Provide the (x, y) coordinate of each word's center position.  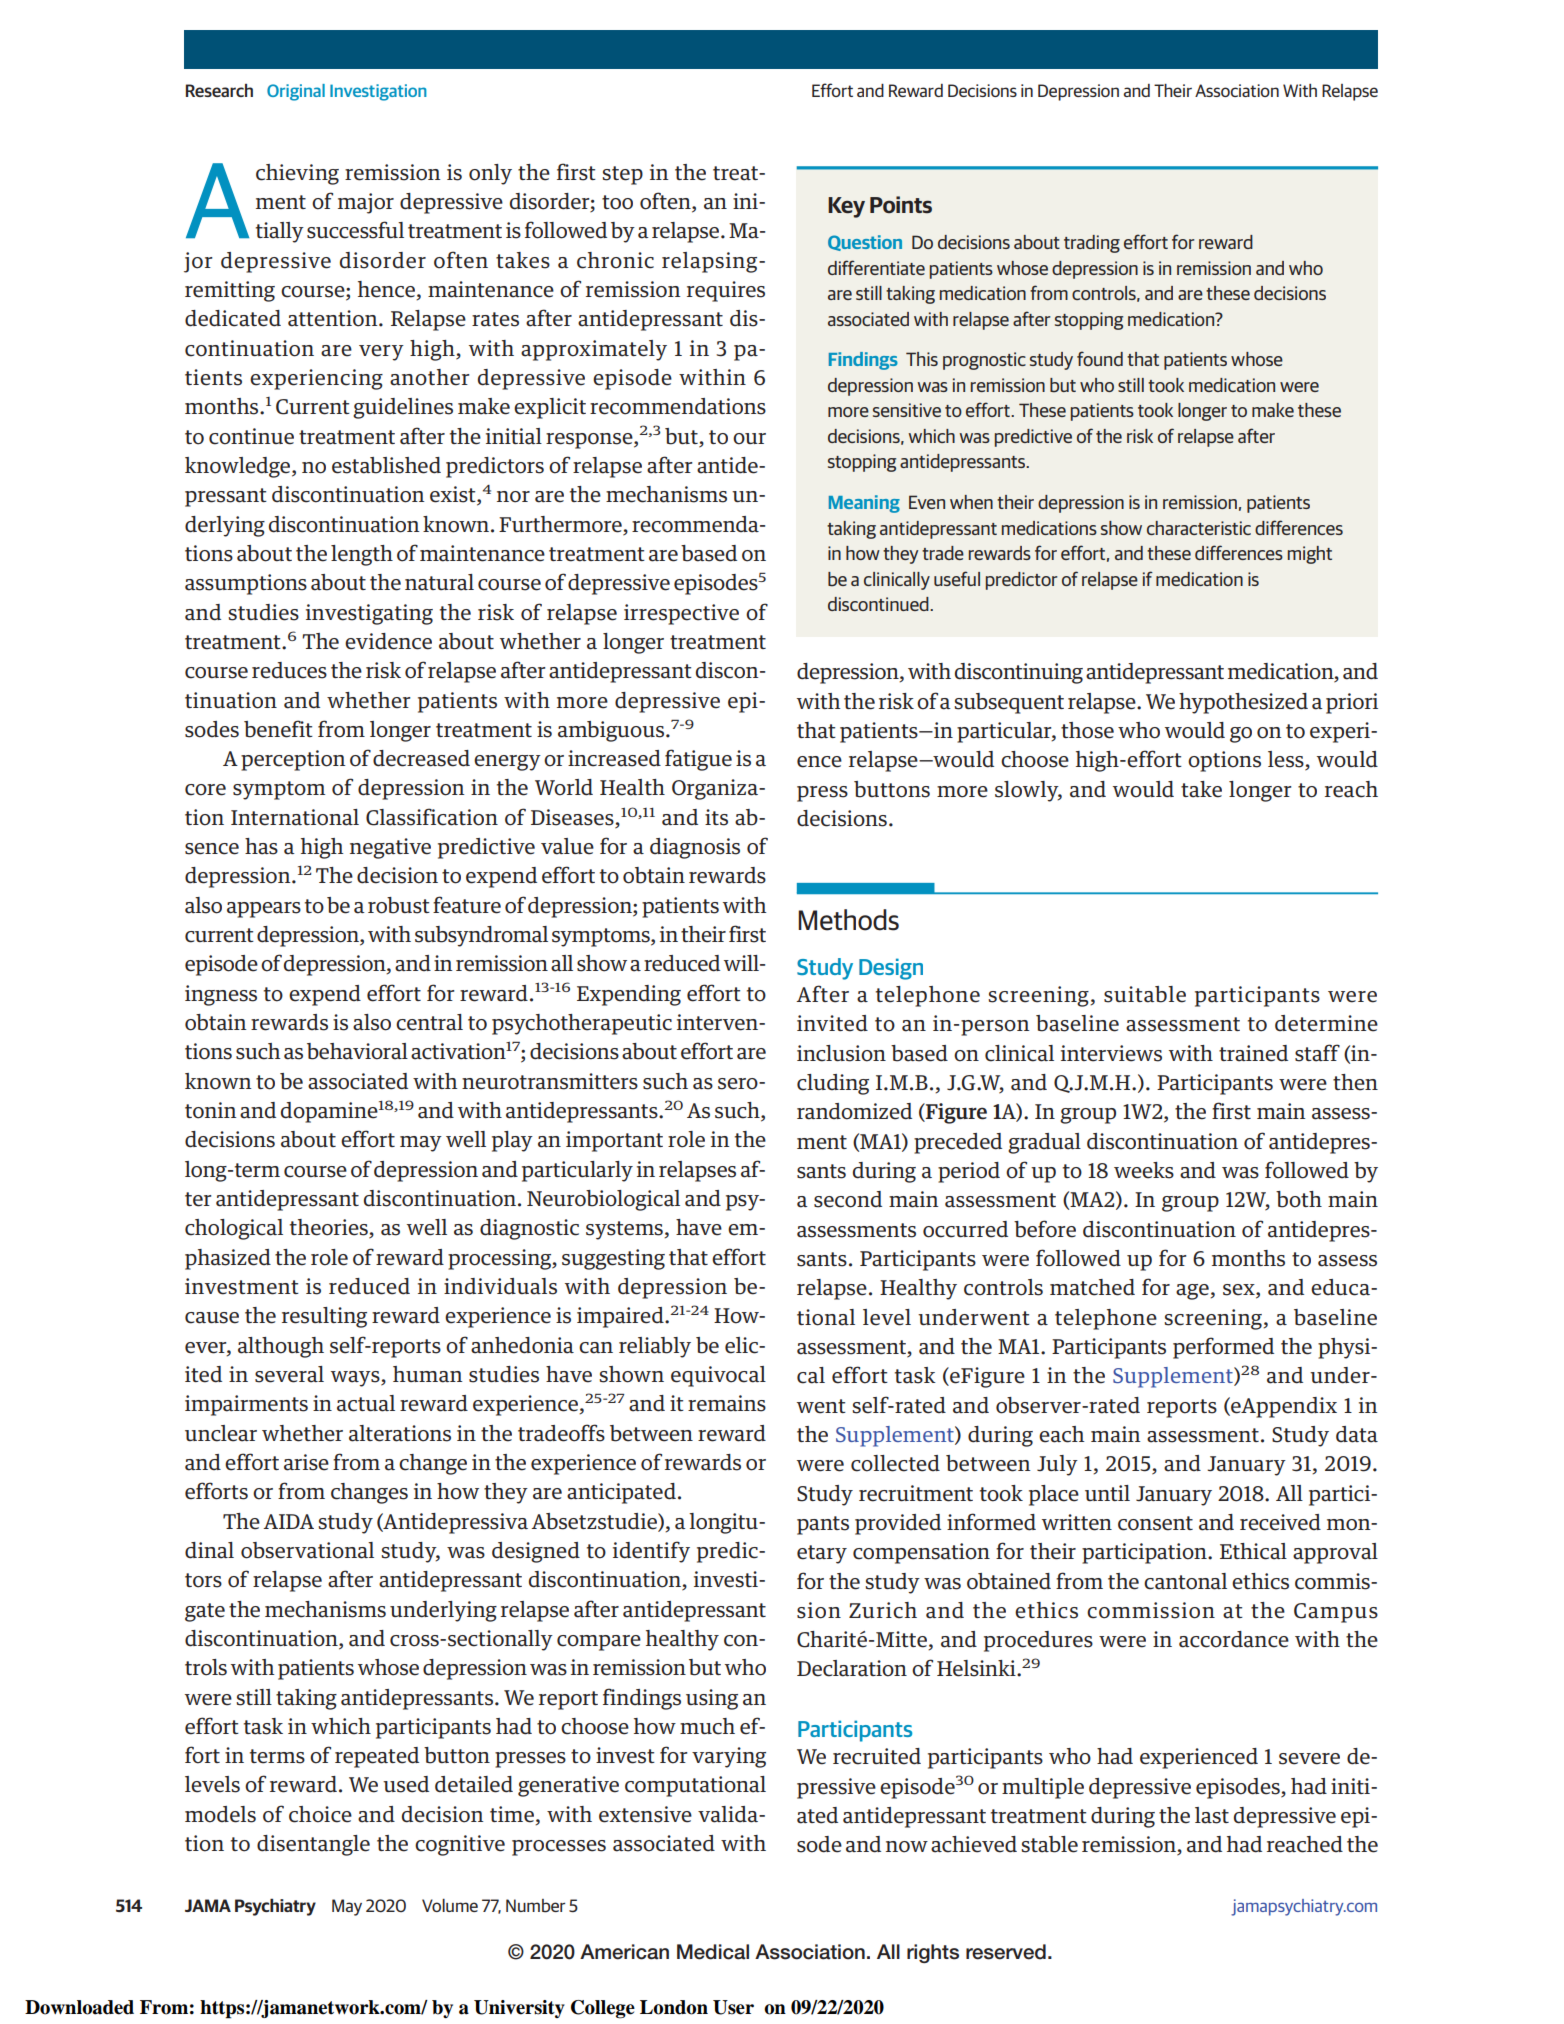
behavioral (357, 1051)
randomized (854, 1111)
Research (219, 90)
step (622, 175)
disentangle (313, 1845)
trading (1092, 244)
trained (1253, 1053)
